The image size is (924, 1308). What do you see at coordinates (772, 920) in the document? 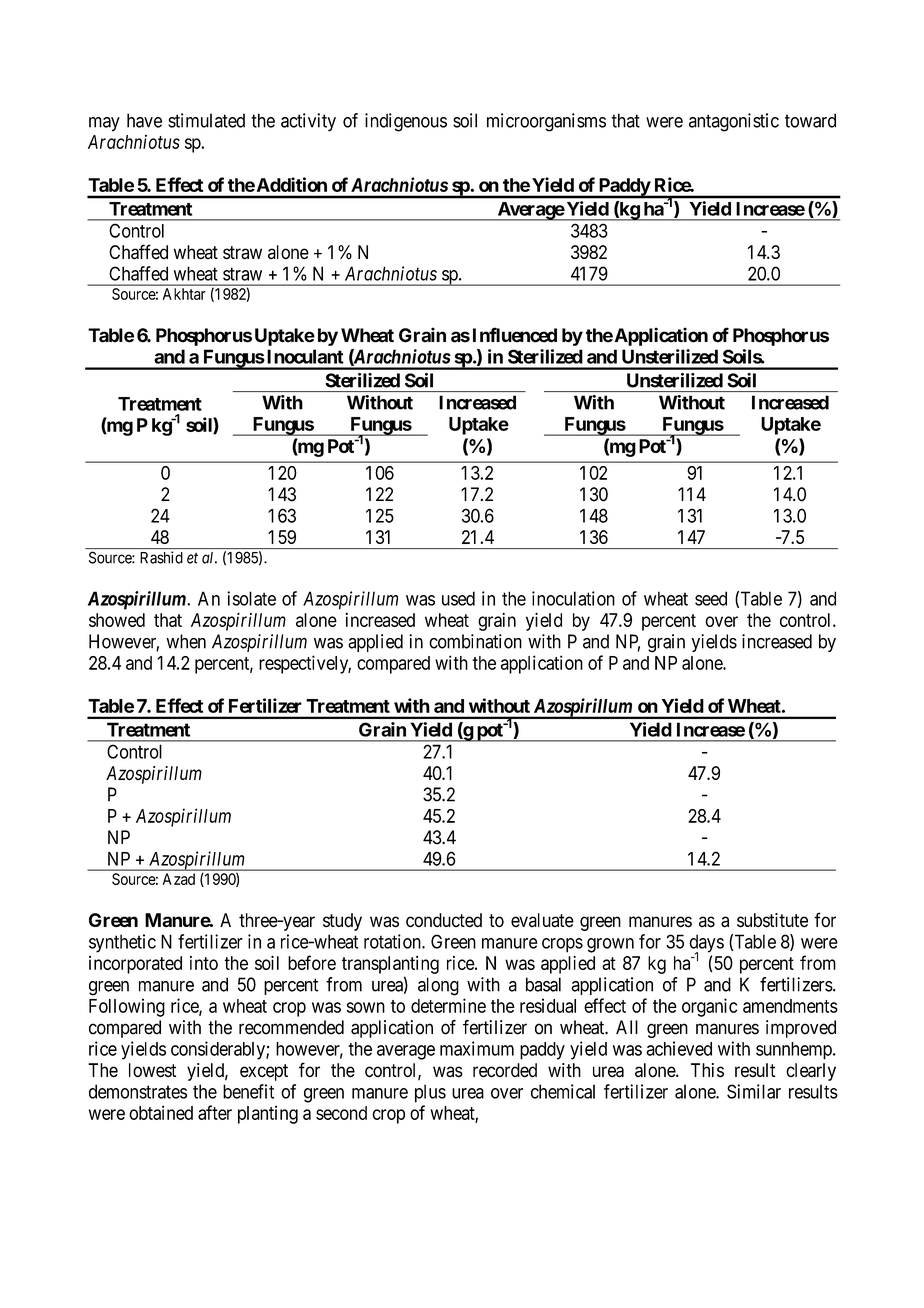
I see `substitute` at bounding box center [772, 920].
